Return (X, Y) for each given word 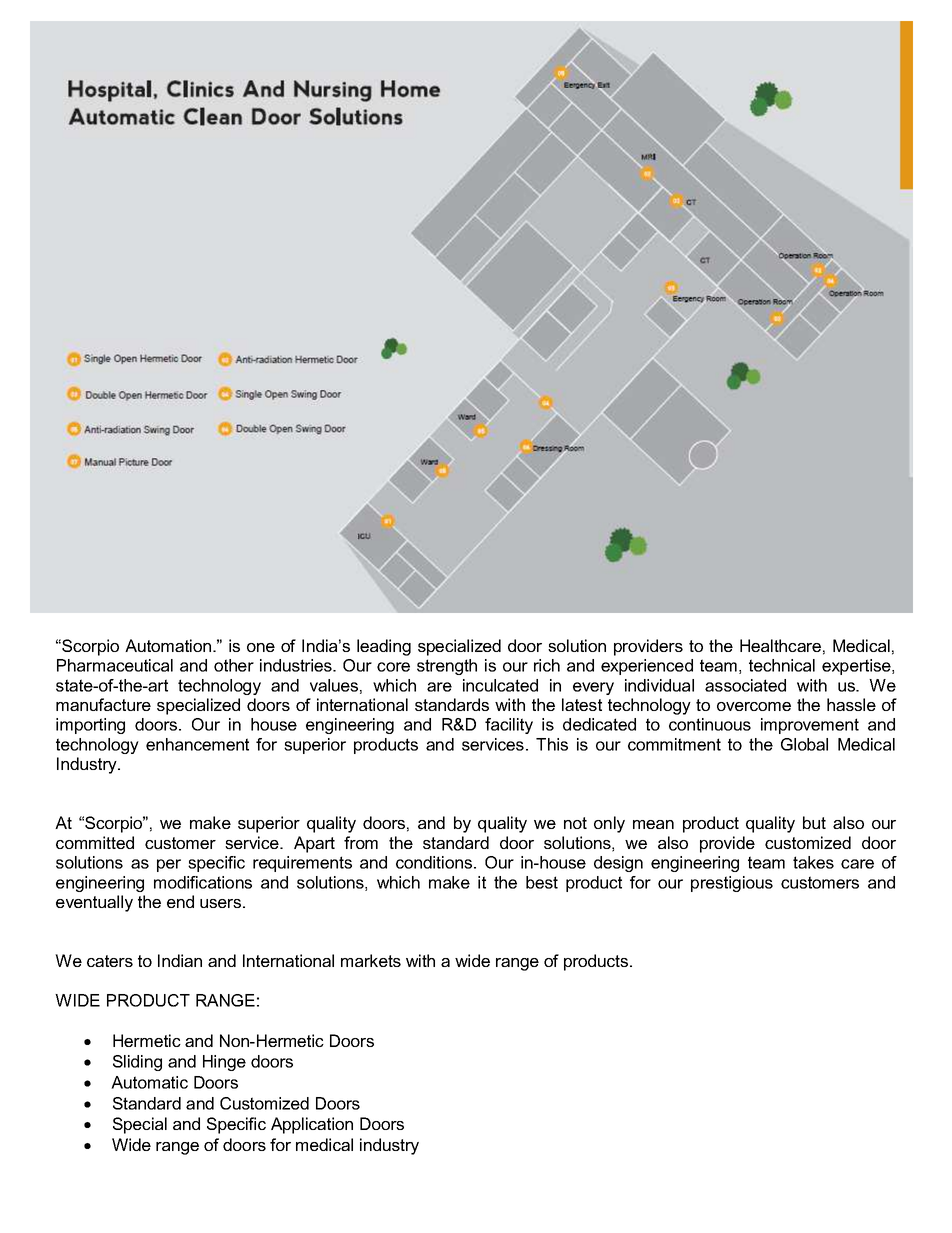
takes (813, 862)
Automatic (149, 1082)
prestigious (732, 884)
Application (312, 1125)
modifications (203, 882)
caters (110, 961)
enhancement (197, 744)
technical (782, 665)
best (542, 882)
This (552, 744)
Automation (169, 645)
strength (447, 667)
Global (804, 744)
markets (371, 960)
